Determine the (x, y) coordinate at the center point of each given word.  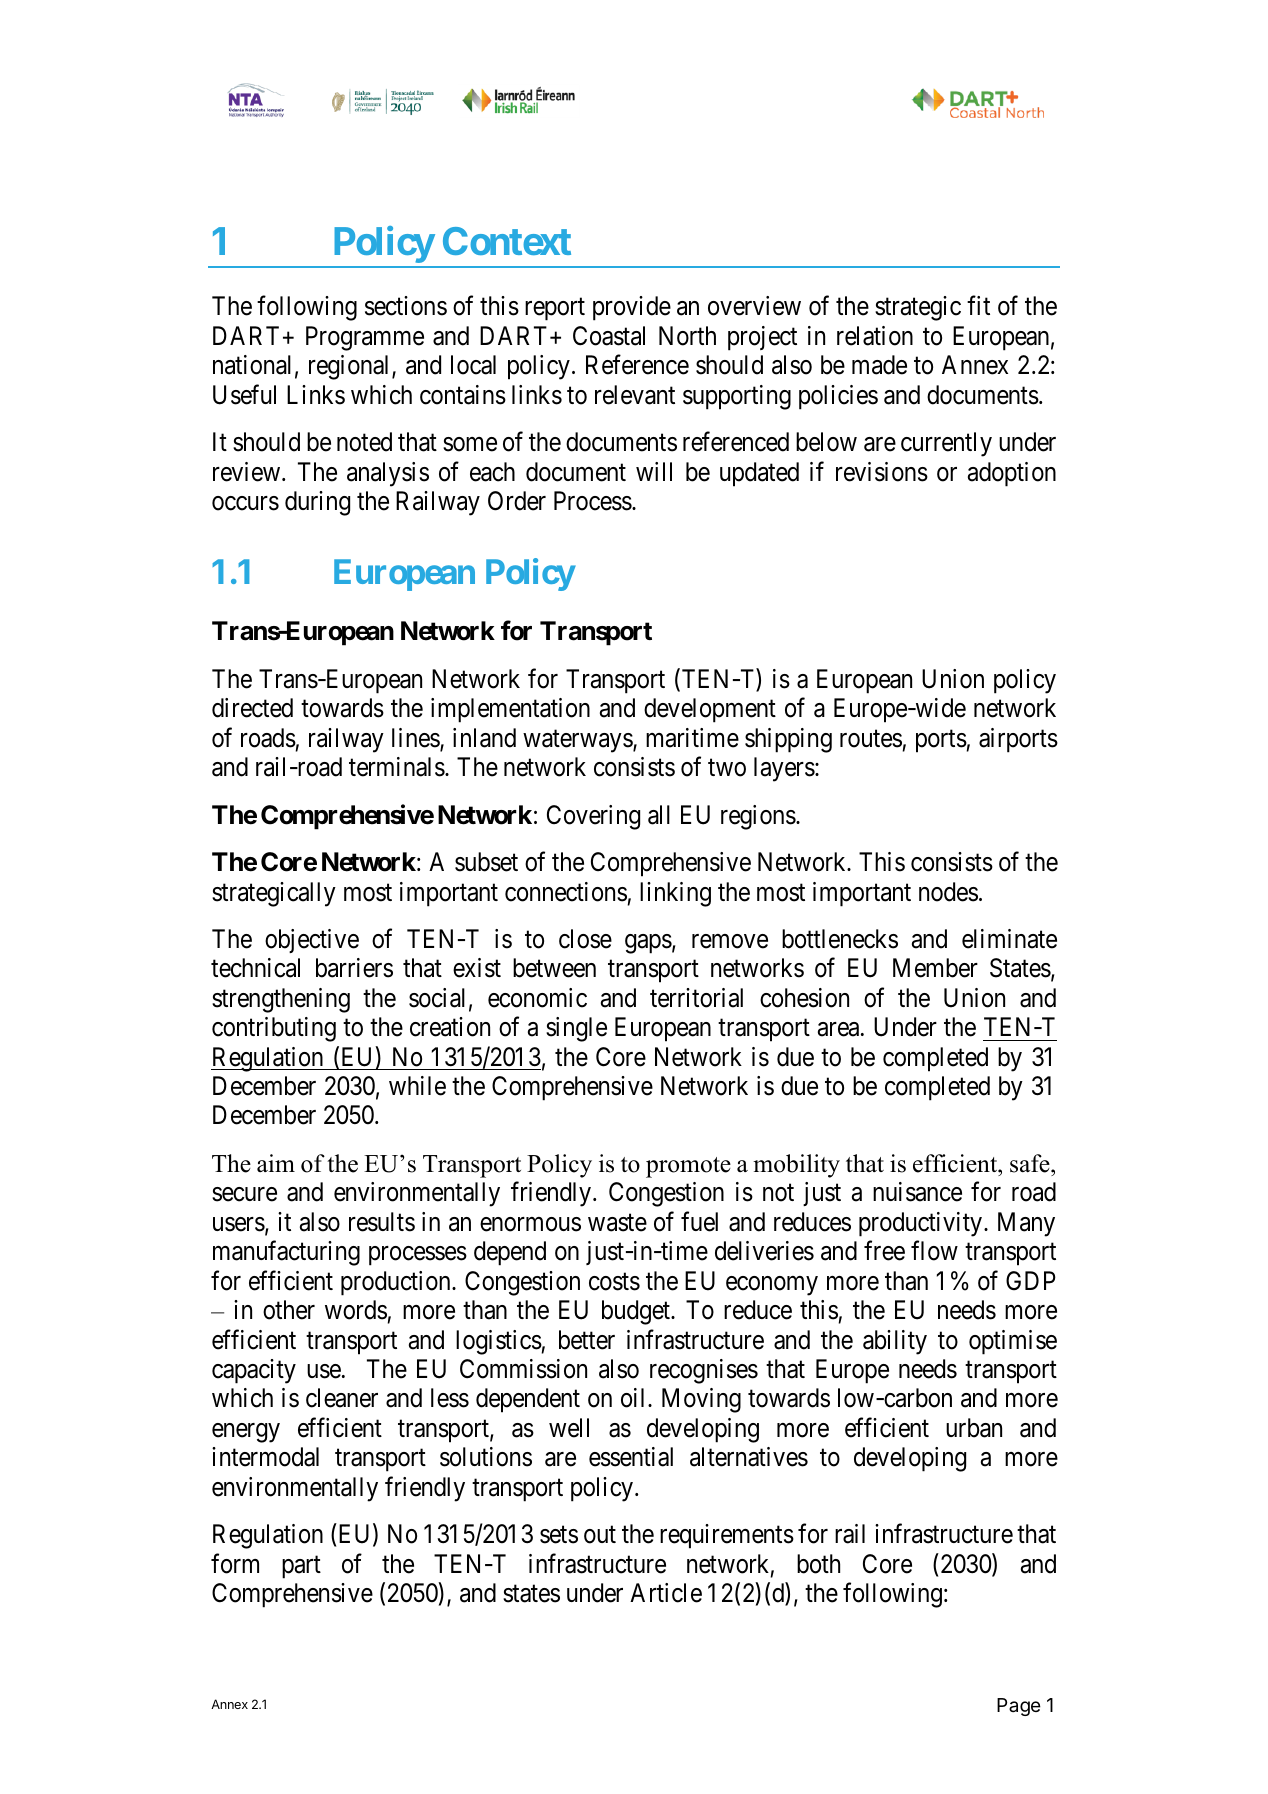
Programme (365, 338)
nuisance (917, 1192)
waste (617, 1223)
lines (416, 739)
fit (978, 305)
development (710, 710)
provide (632, 308)
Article (666, 1593)
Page (1019, 1707)
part (301, 1567)
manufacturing (286, 1253)
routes (871, 739)
